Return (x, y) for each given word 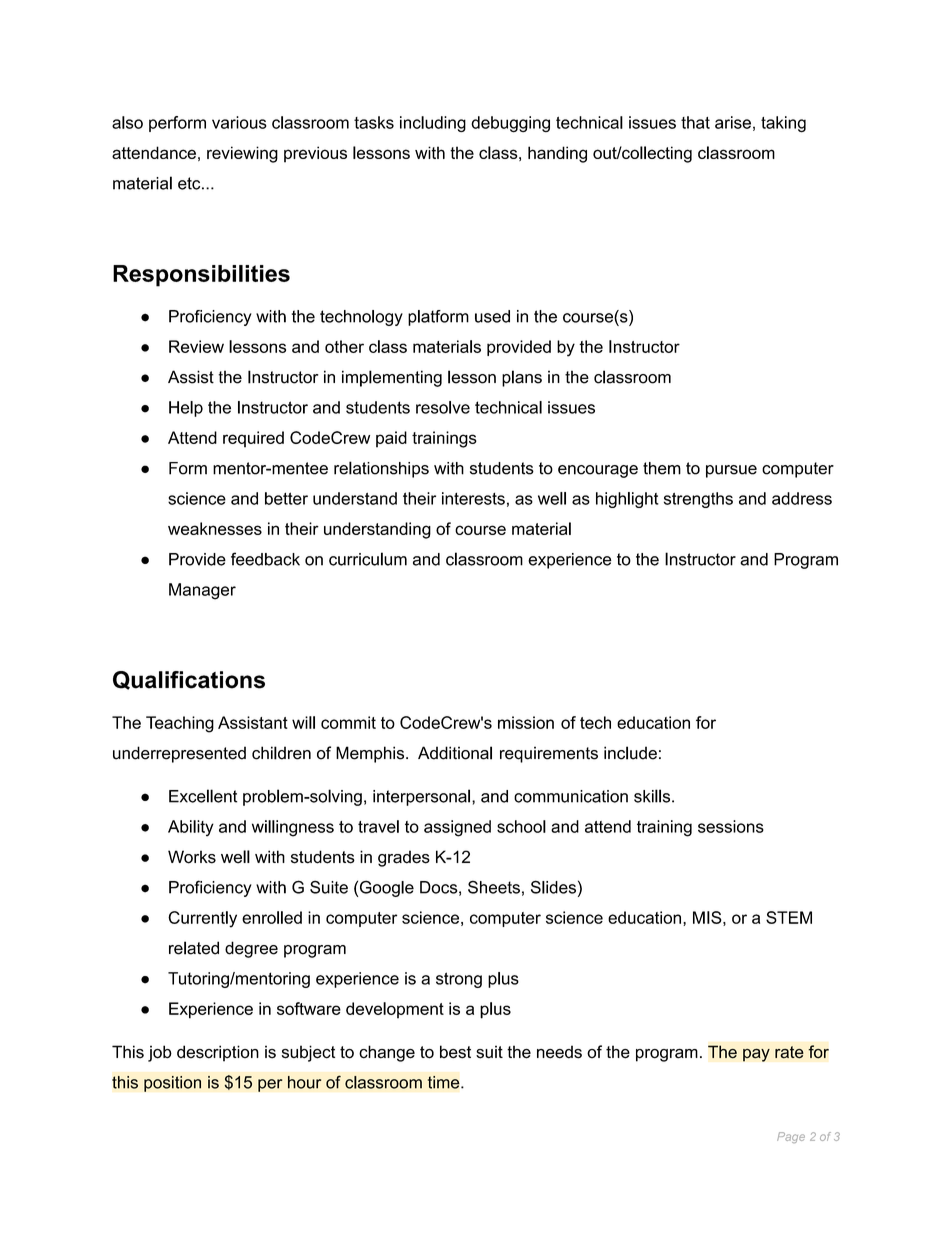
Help (186, 409)
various (239, 122)
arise (733, 122)
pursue (731, 471)
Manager (202, 591)
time (445, 1082)
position (172, 1084)
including (433, 124)
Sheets (494, 887)
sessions (731, 826)
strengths (698, 500)
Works (192, 857)
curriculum (368, 559)
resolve (443, 407)
